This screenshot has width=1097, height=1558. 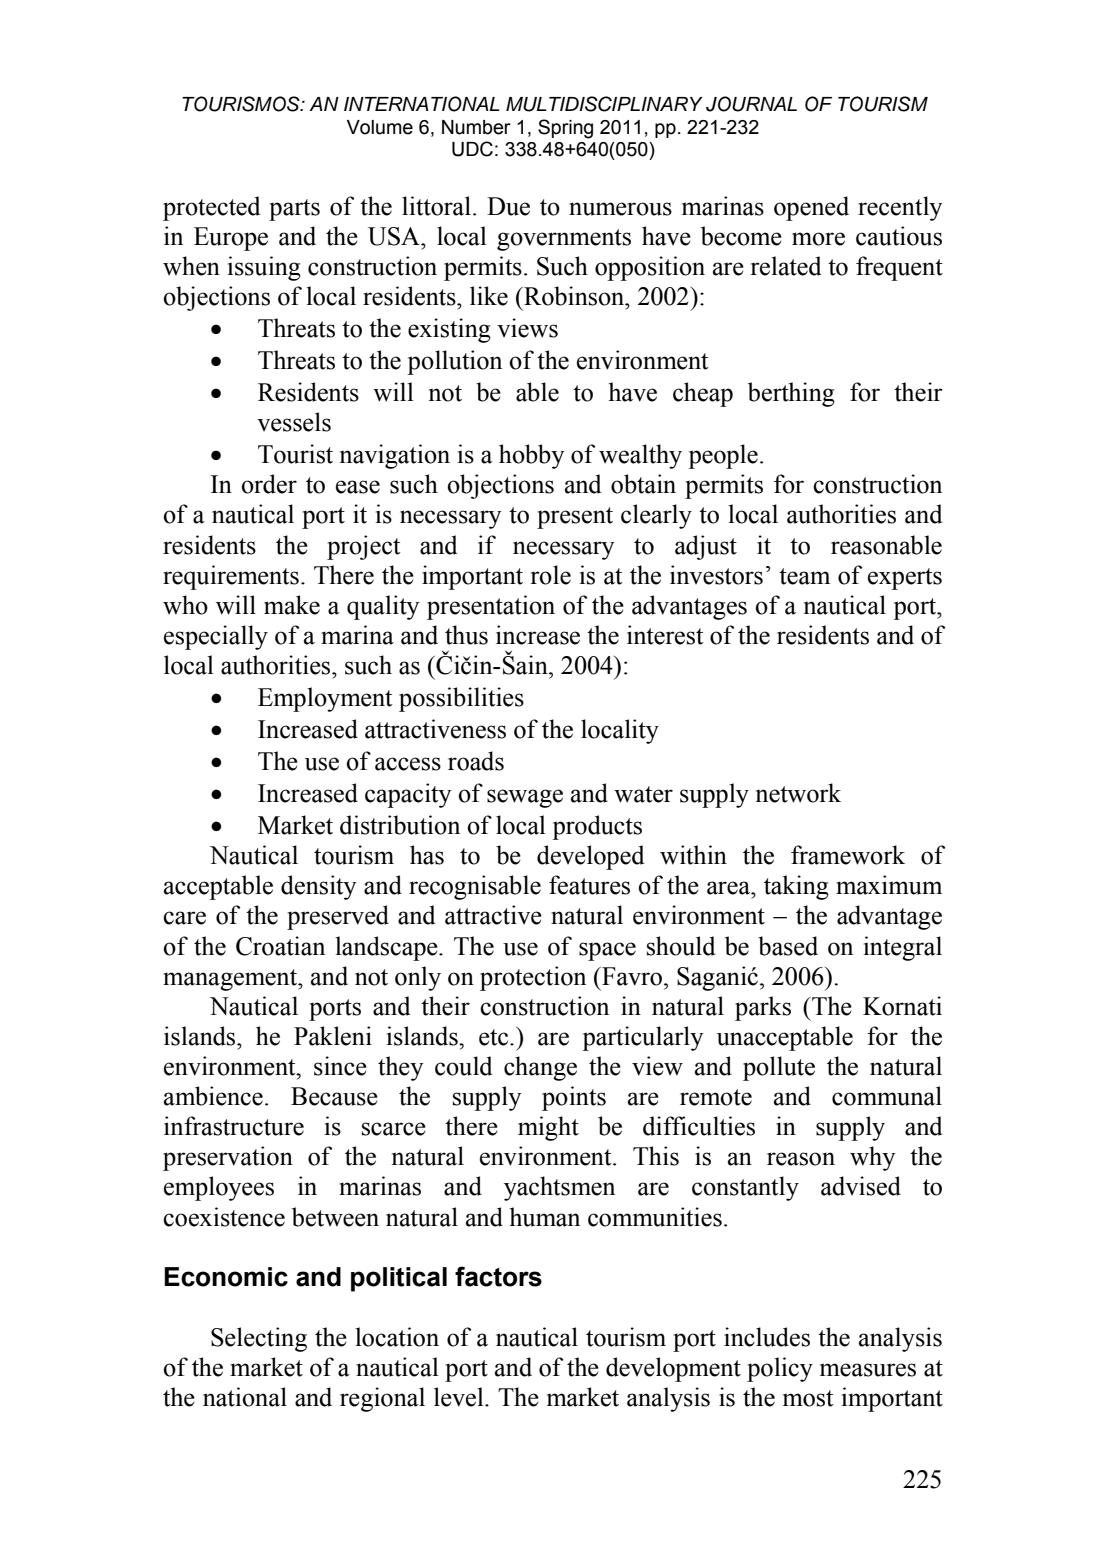 What do you see at coordinates (780, 1369) in the screenshot?
I see `policy` at bounding box center [780, 1369].
